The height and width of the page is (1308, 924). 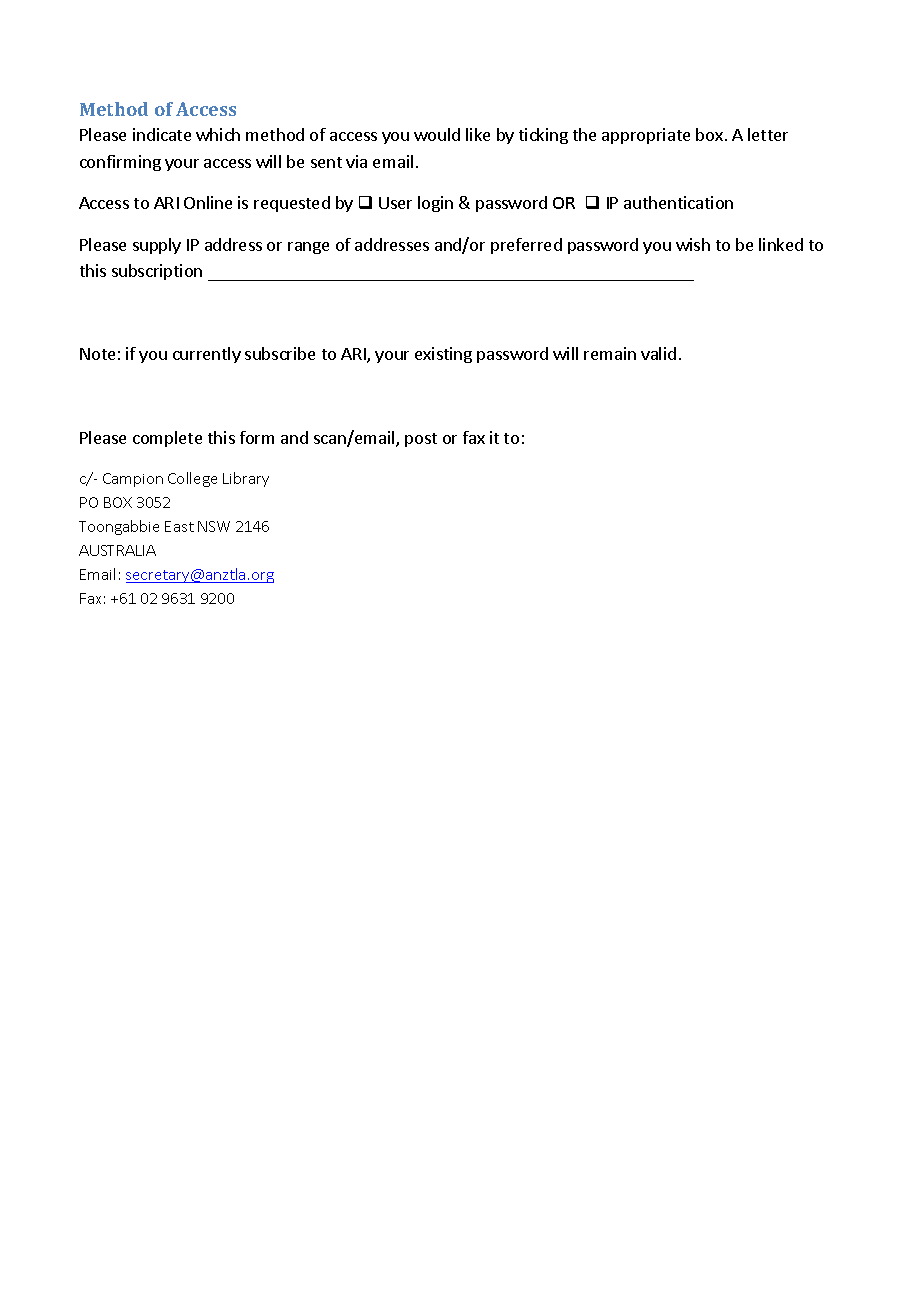 What do you see at coordinates (693, 244) in the page?
I see `wish` at bounding box center [693, 244].
